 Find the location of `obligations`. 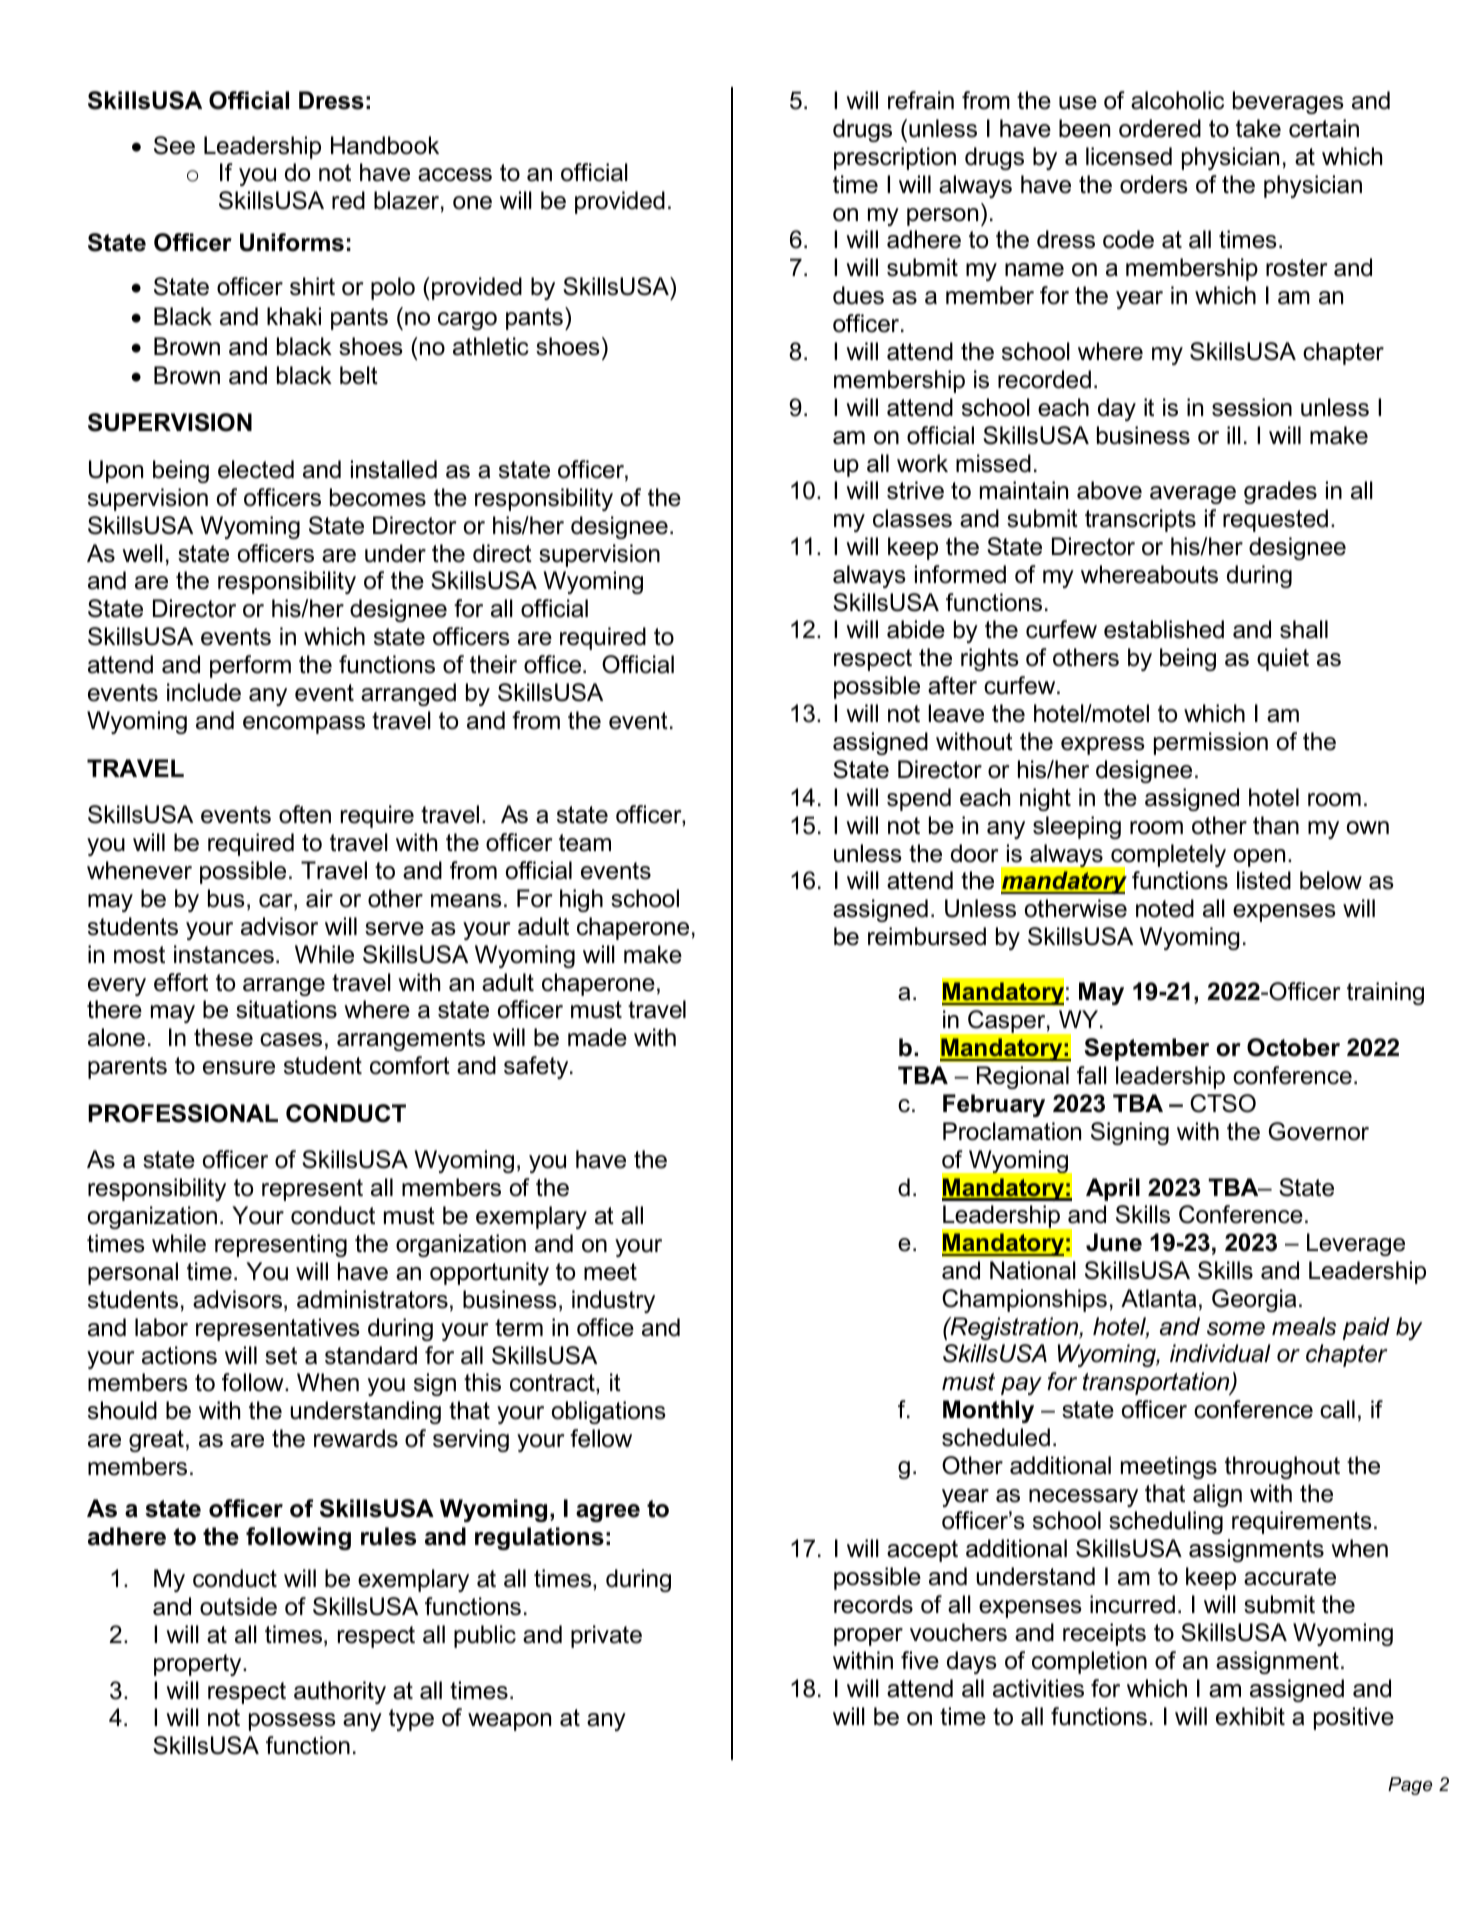

obligations is located at coordinates (609, 1412).
